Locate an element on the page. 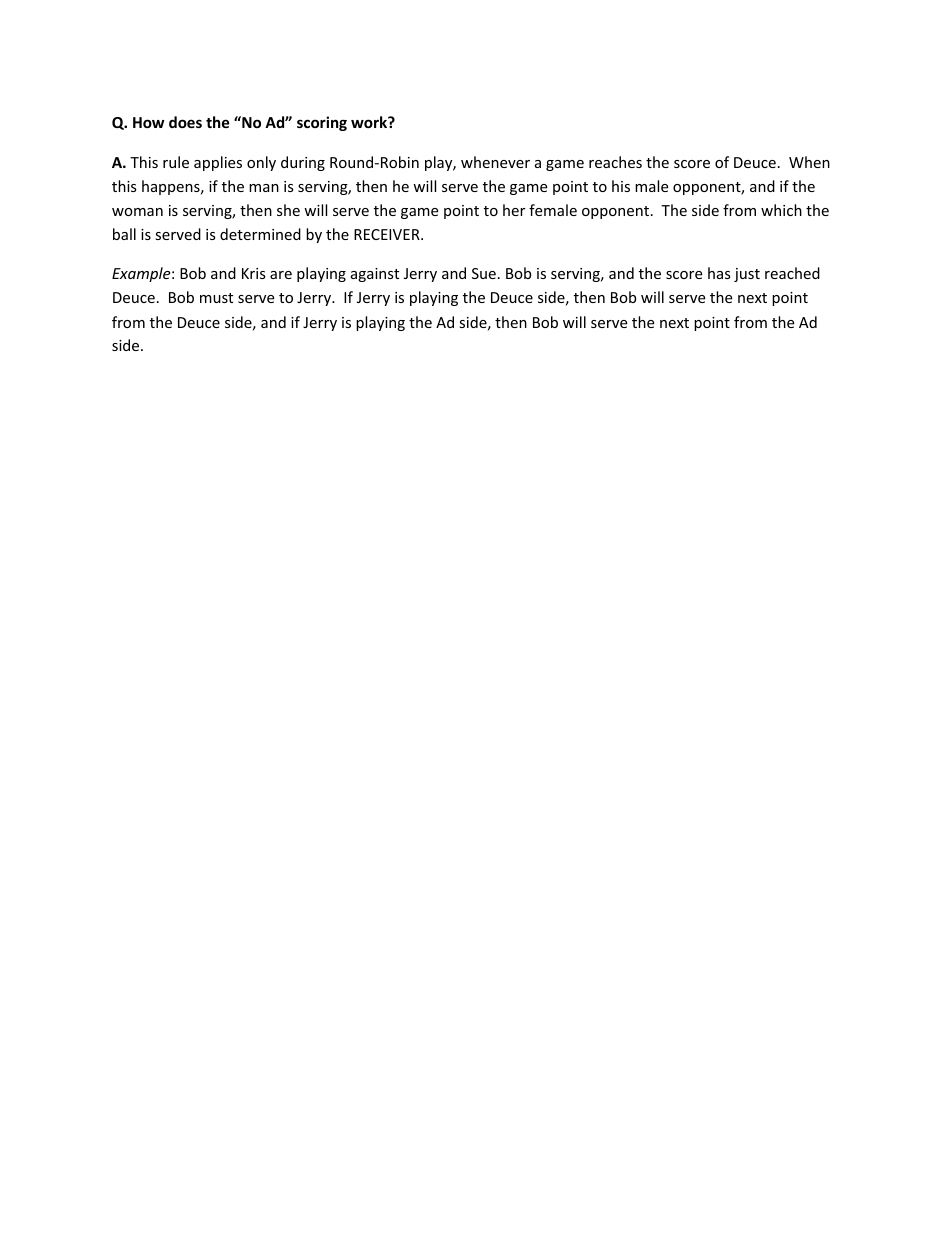  scoring is located at coordinates (322, 123).
